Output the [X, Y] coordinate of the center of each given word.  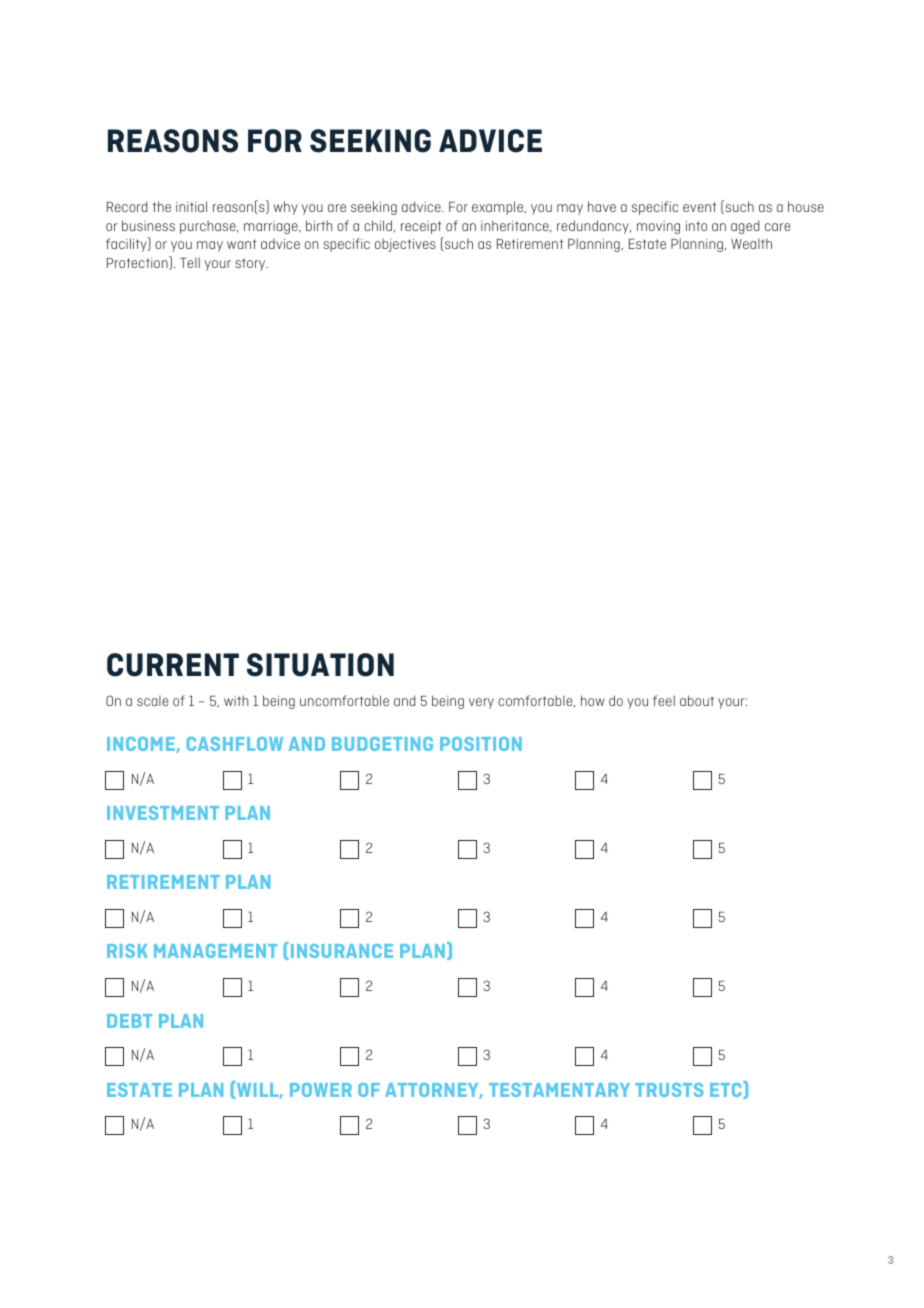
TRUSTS [669, 1090]
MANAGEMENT [215, 951]
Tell [190, 262]
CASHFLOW [234, 744]
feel [664, 700]
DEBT [129, 1021]
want [242, 244]
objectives [405, 245]
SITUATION [320, 665]
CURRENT [173, 665]
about [697, 700]
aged [745, 227]
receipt [421, 227]
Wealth [751, 243]
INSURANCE [342, 951]
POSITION [481, 744]
